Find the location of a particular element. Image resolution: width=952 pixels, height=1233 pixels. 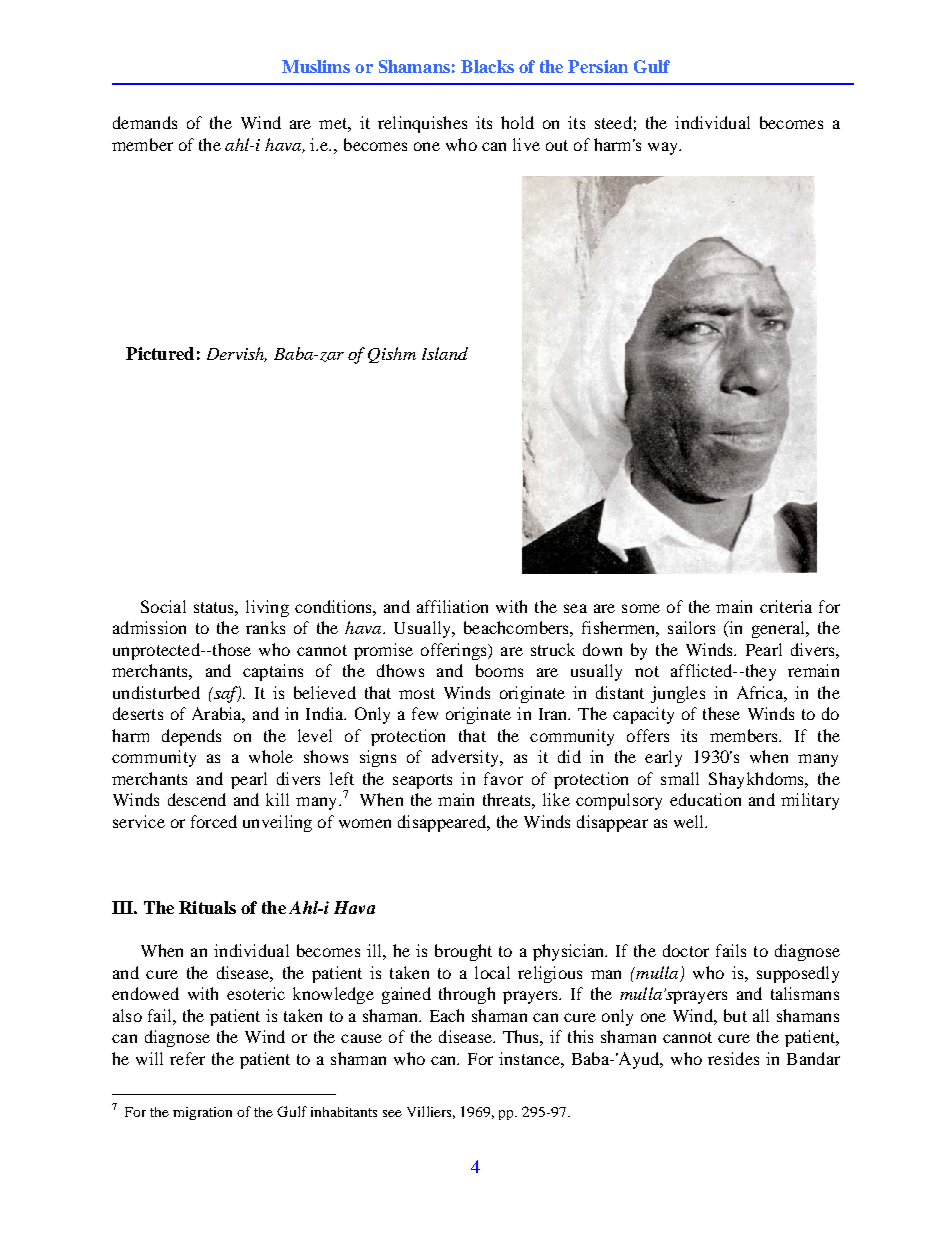

criteria is located at coordinates (786, 606).
